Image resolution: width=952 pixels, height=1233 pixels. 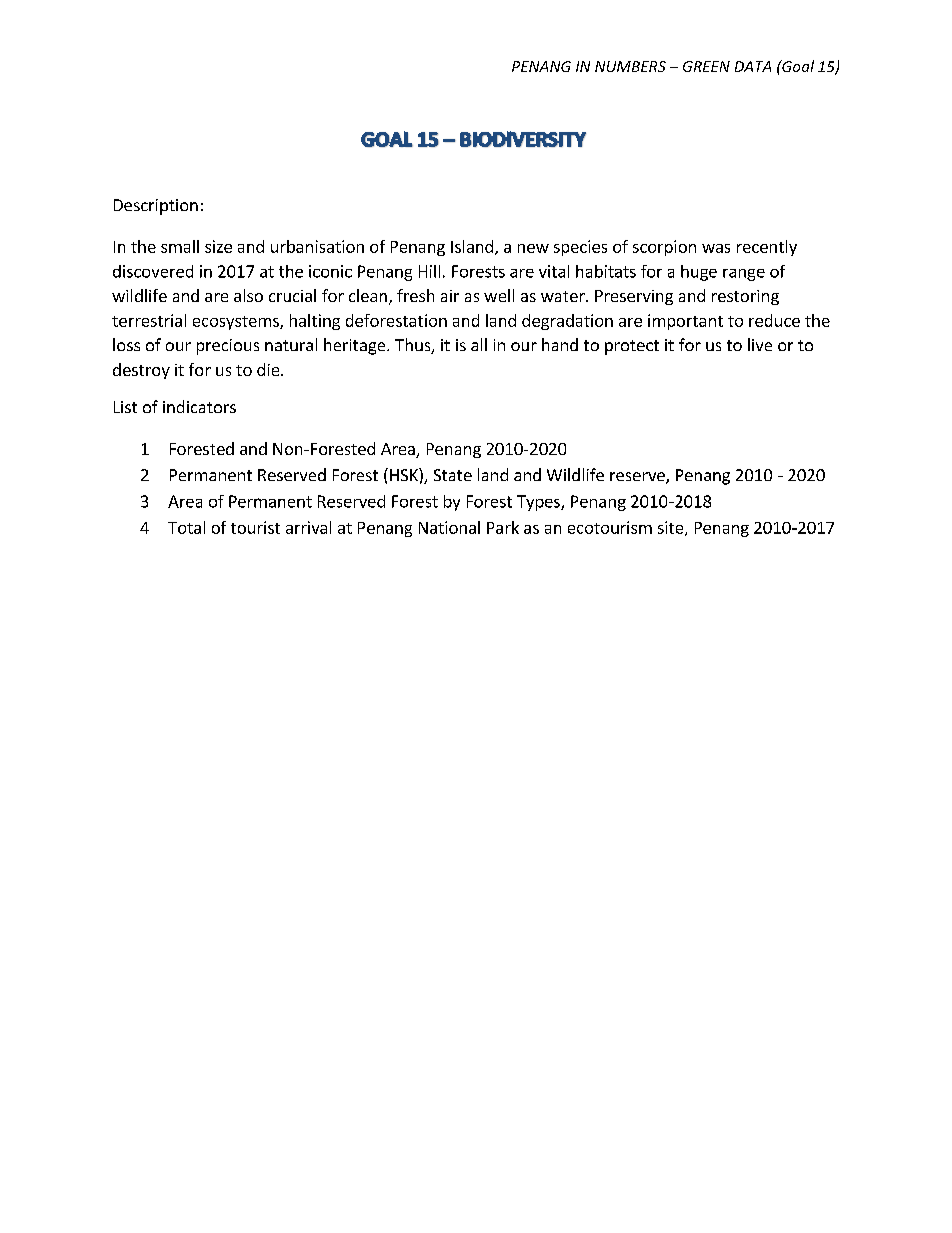 I want to click on size, so click(x=218, y=246).
